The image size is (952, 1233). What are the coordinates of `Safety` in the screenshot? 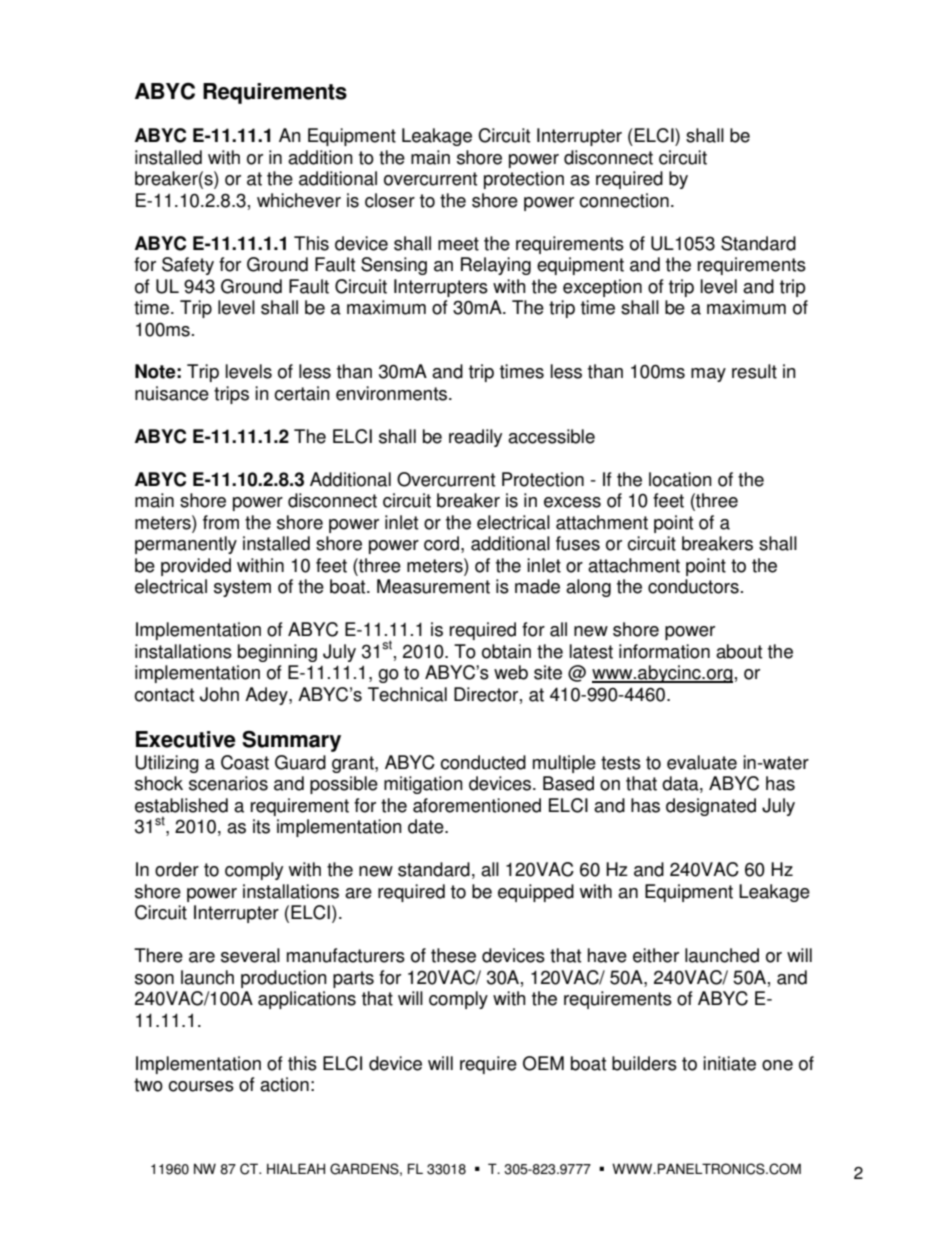 It's located at (188, 266).
